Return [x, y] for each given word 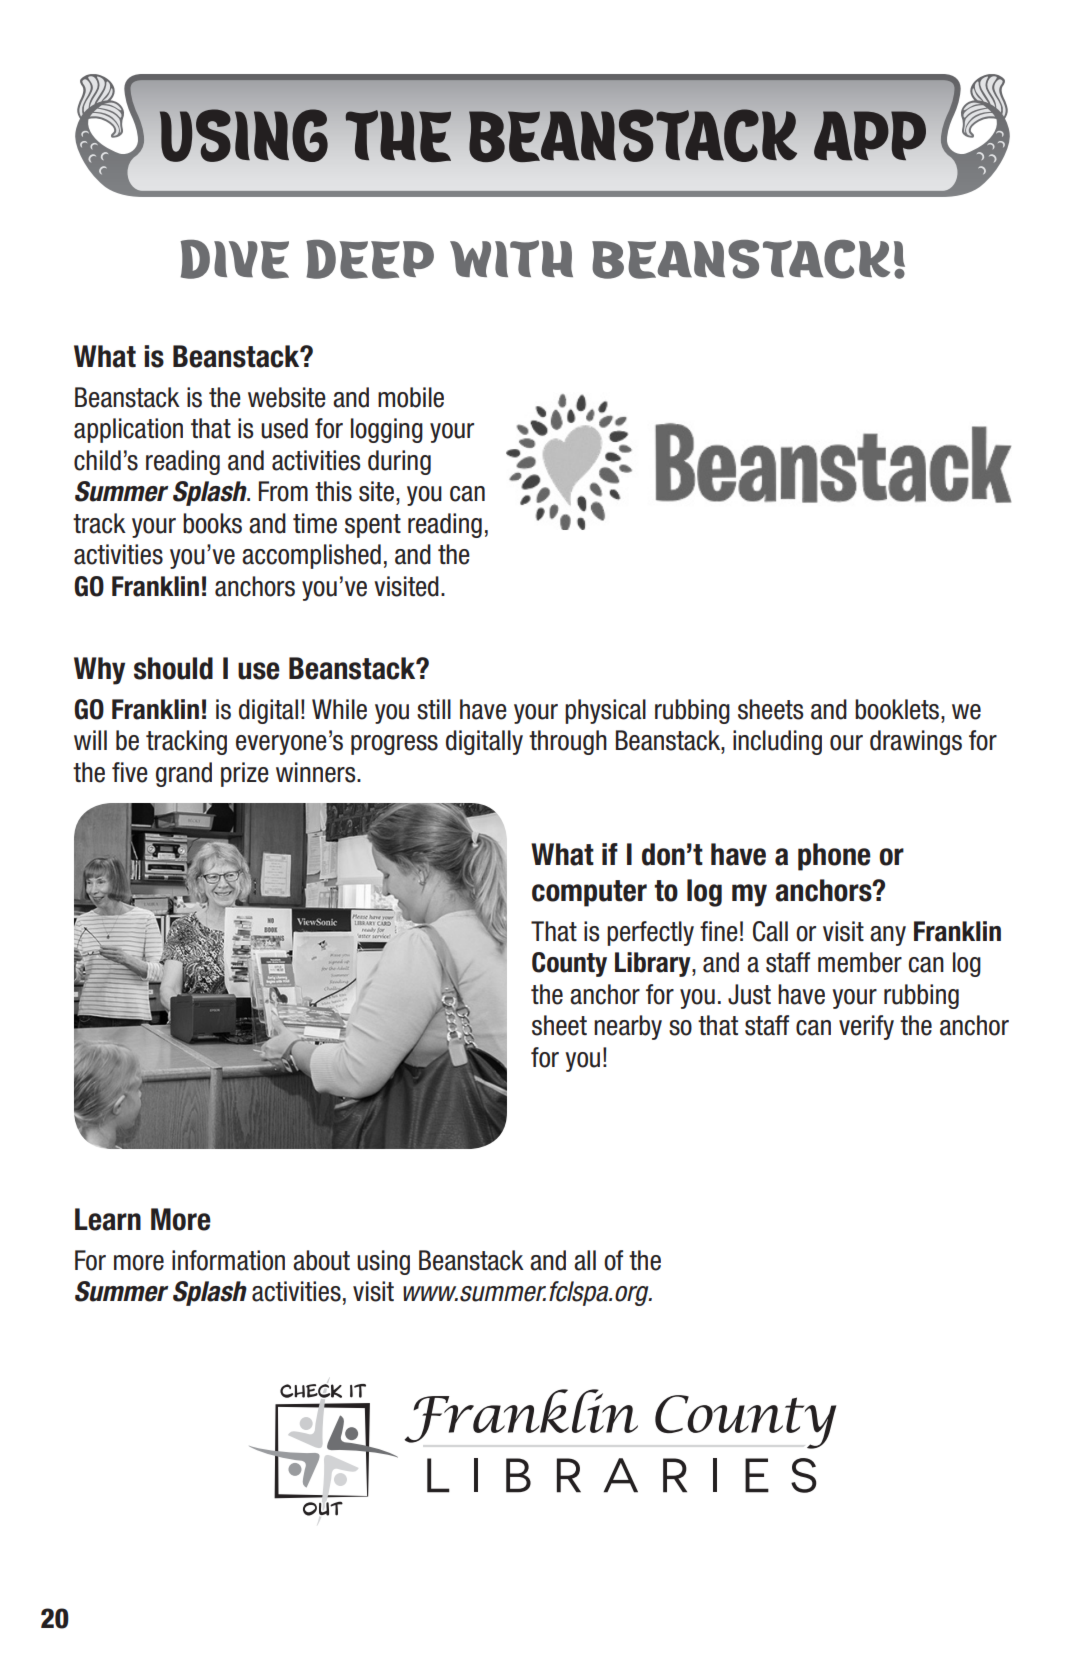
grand [184, 774]
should [173, 668]
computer [589, 893]
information [228, 1260]
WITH [511, 258]
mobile [411, 397]
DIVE [235, 259]
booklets [897, 709]
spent [373, 526]
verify [866, 1027]
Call [770, 931]
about [321, 1260]
